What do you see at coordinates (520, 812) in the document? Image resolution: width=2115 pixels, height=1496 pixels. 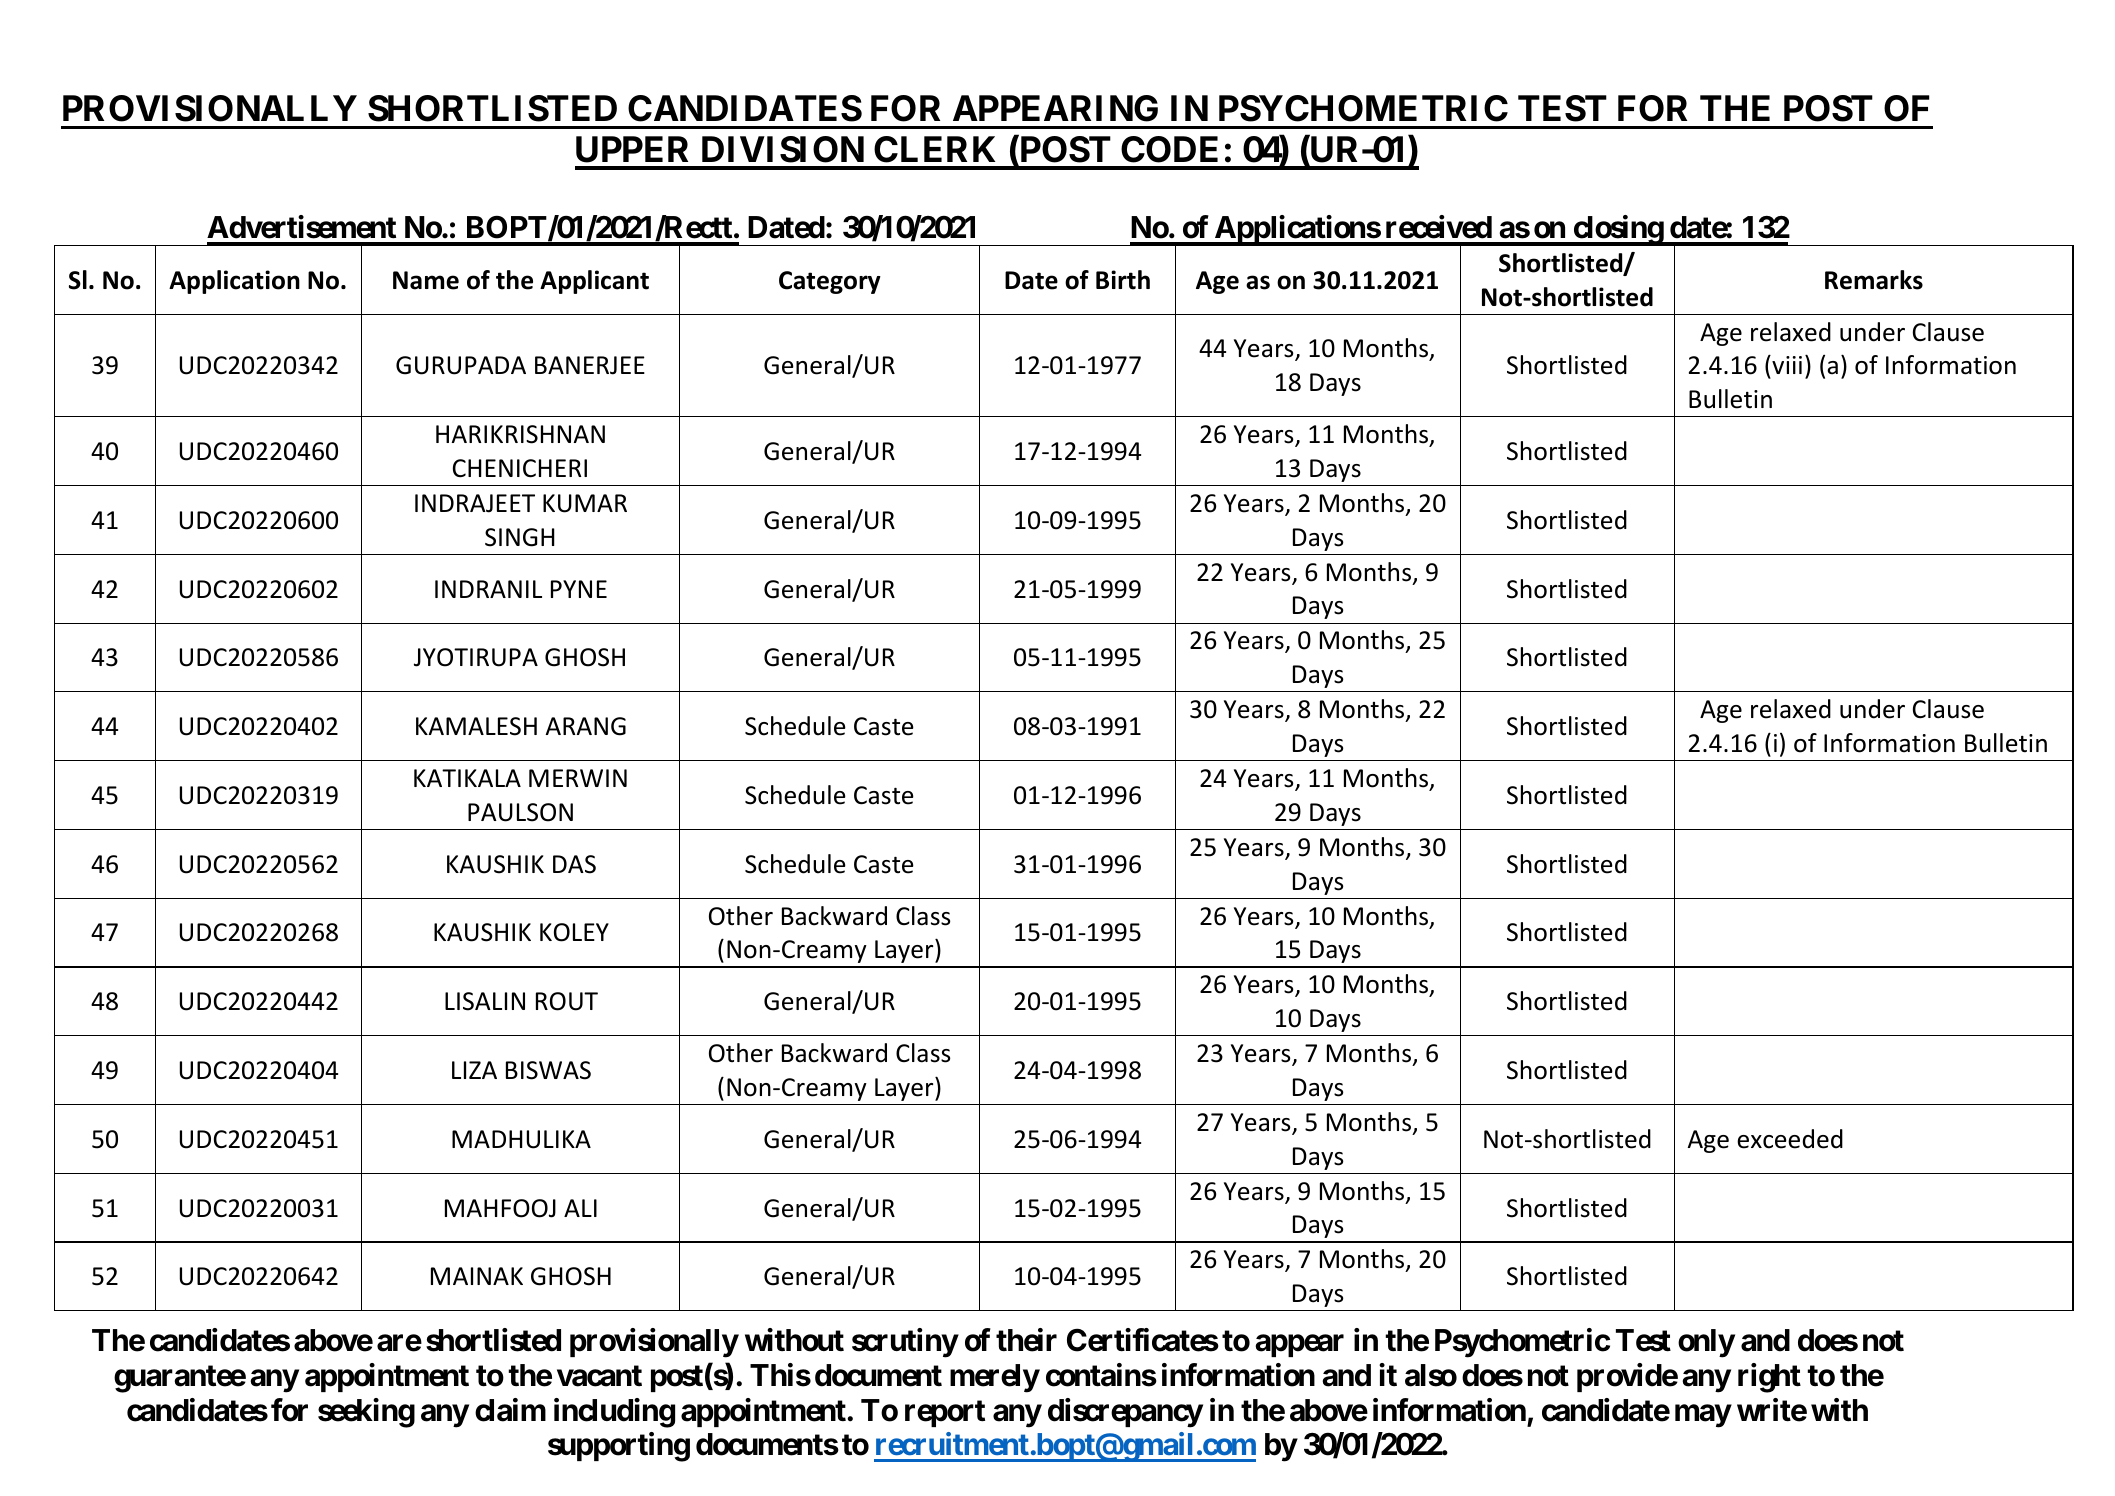 I see `PAULSON` at bounding box center [520, 812].
